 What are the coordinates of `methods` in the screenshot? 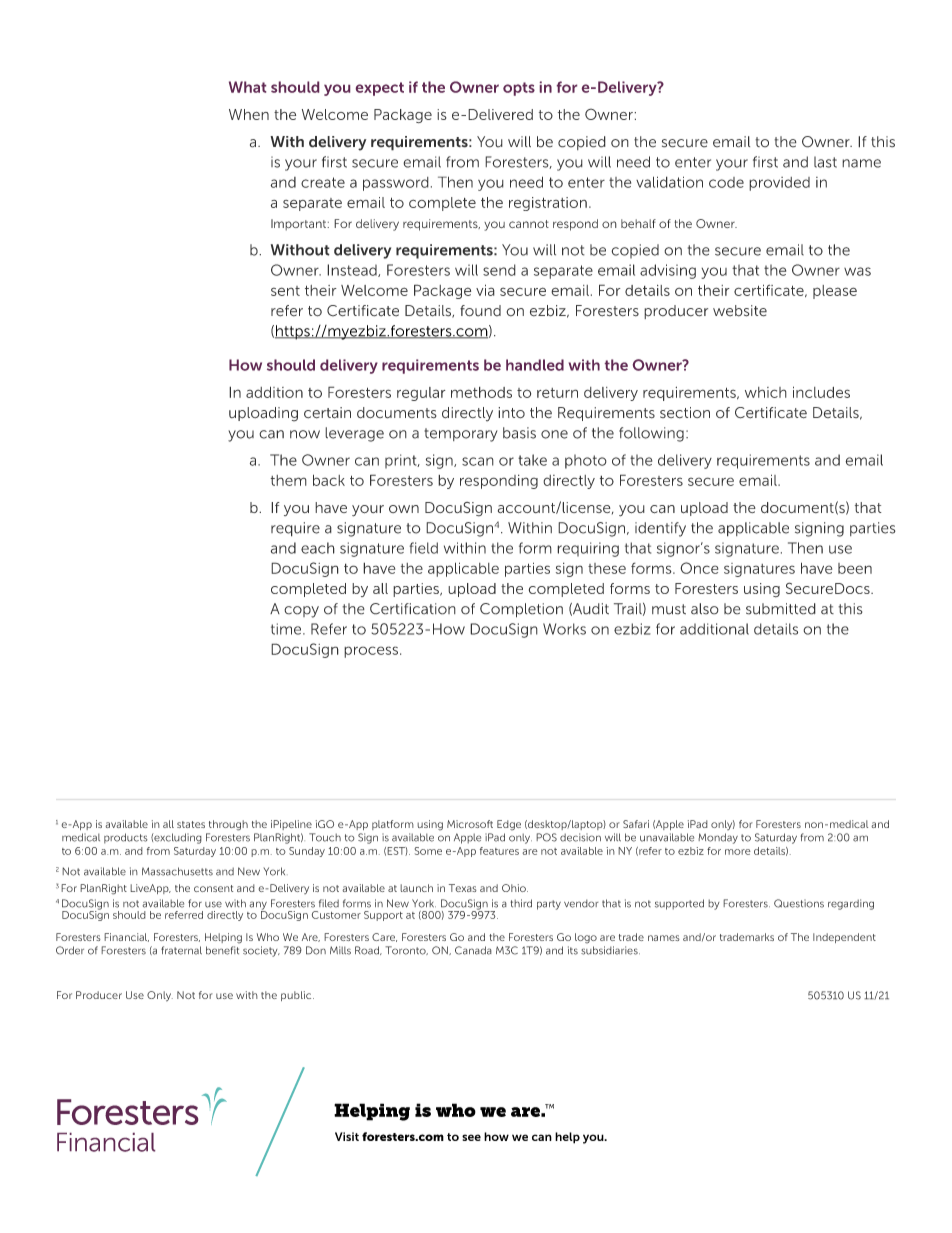 It's located at (481, 392).
